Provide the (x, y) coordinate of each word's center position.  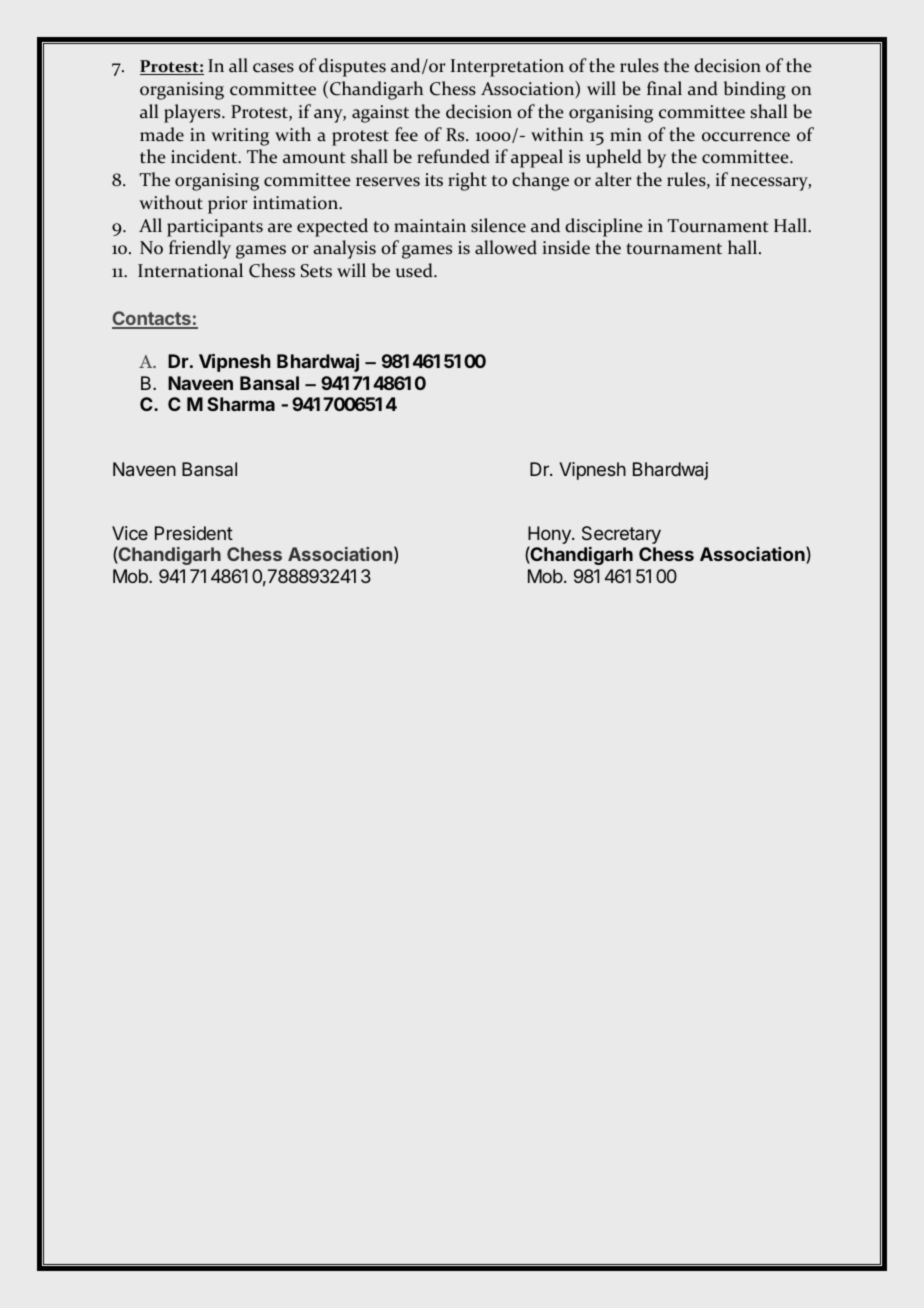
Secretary (621, 535)
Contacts (152, 319)
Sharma (241, 404)
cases (273, 68)
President (194, 533)
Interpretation (507, 68)
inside (566, 247)
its (434, 180)
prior (227, 205)
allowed (506, 247)
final (664, 88)
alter (613, 179)
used (415, 270)
